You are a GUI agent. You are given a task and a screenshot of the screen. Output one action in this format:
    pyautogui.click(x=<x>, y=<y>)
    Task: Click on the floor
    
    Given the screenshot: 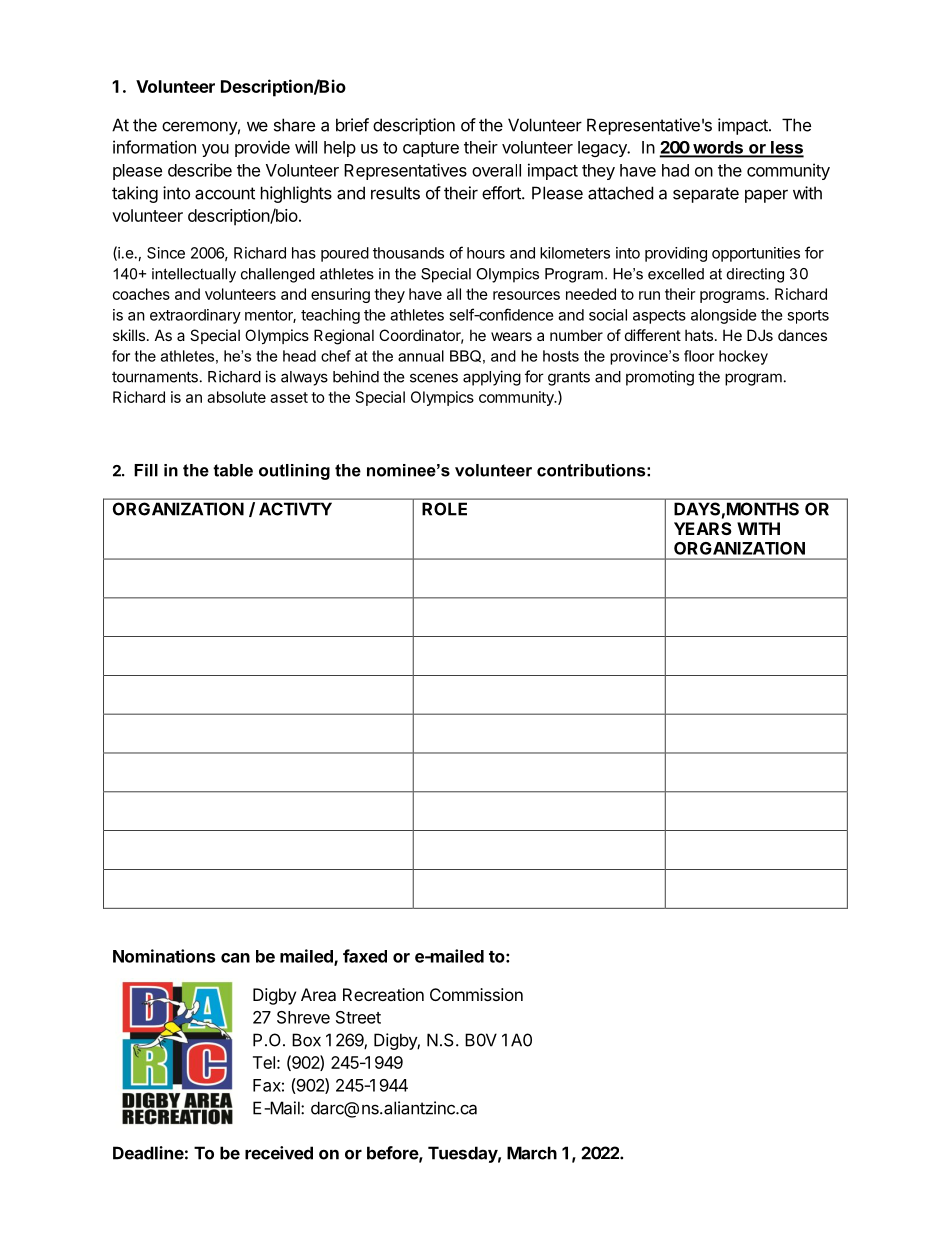 What is the action you would take?
    pyautogui.click(x=699, y=356)
